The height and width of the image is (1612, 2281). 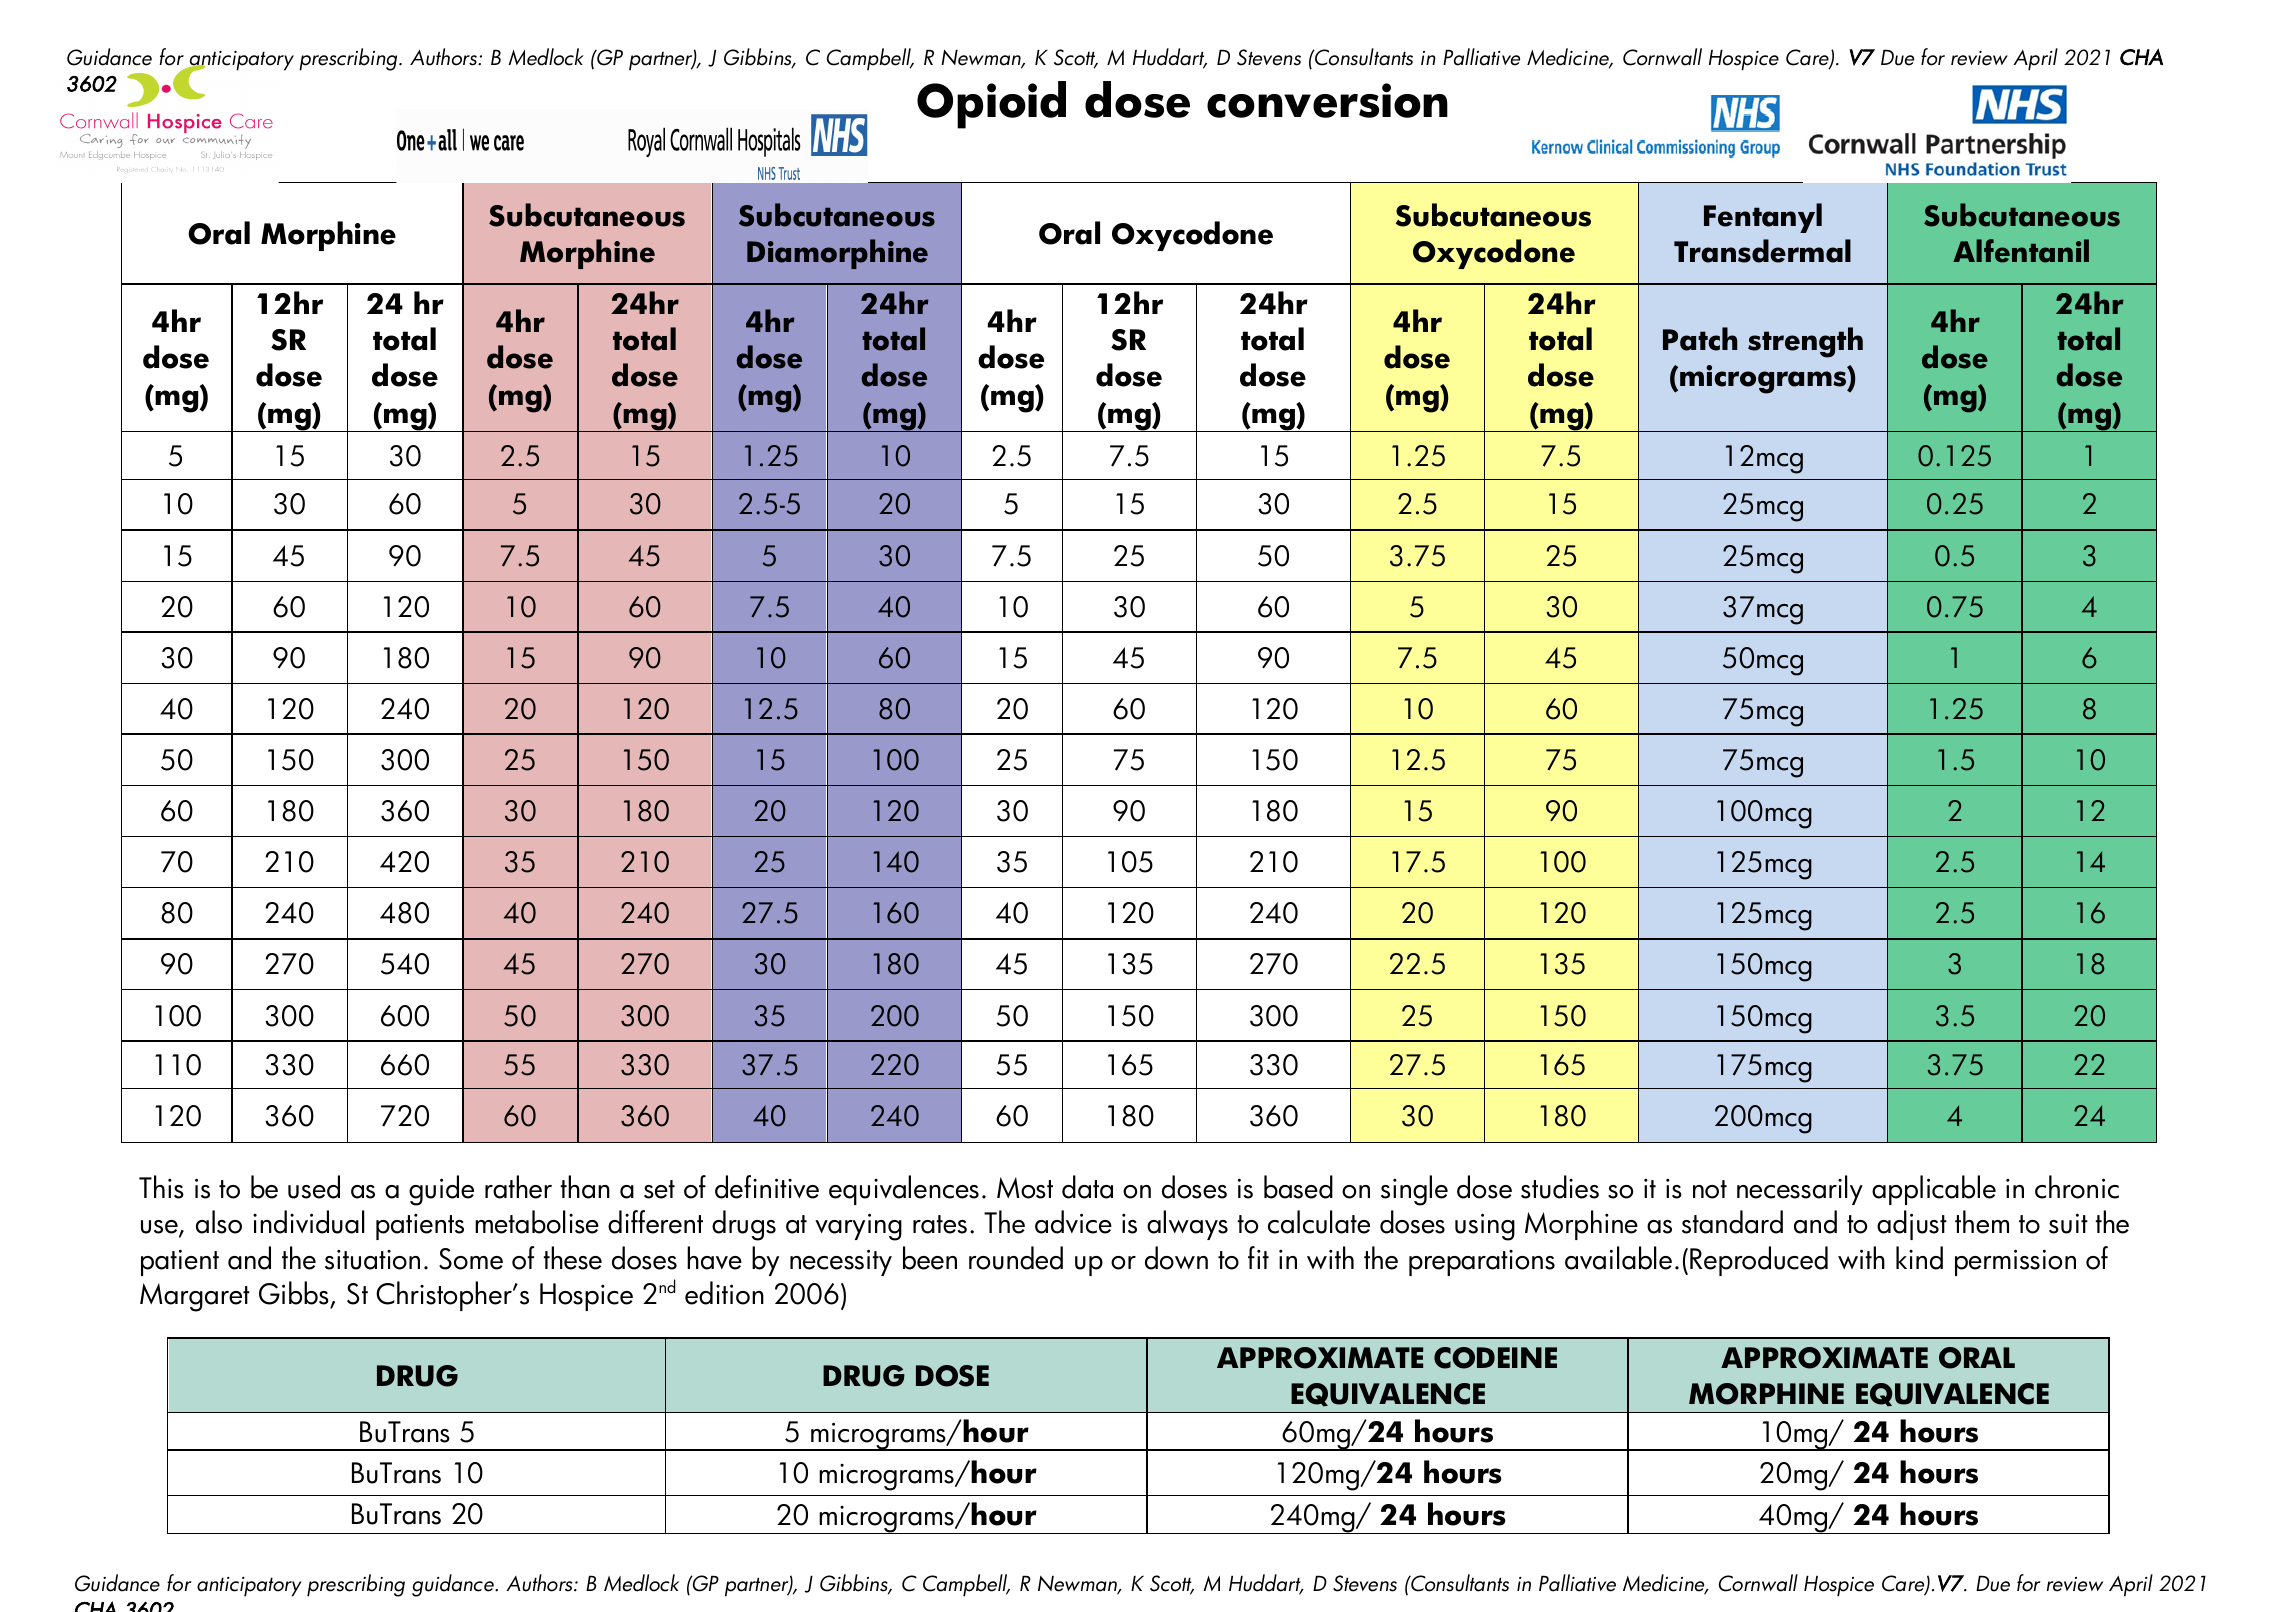 I want to click on Opioid, so click(x=991, y=105).
